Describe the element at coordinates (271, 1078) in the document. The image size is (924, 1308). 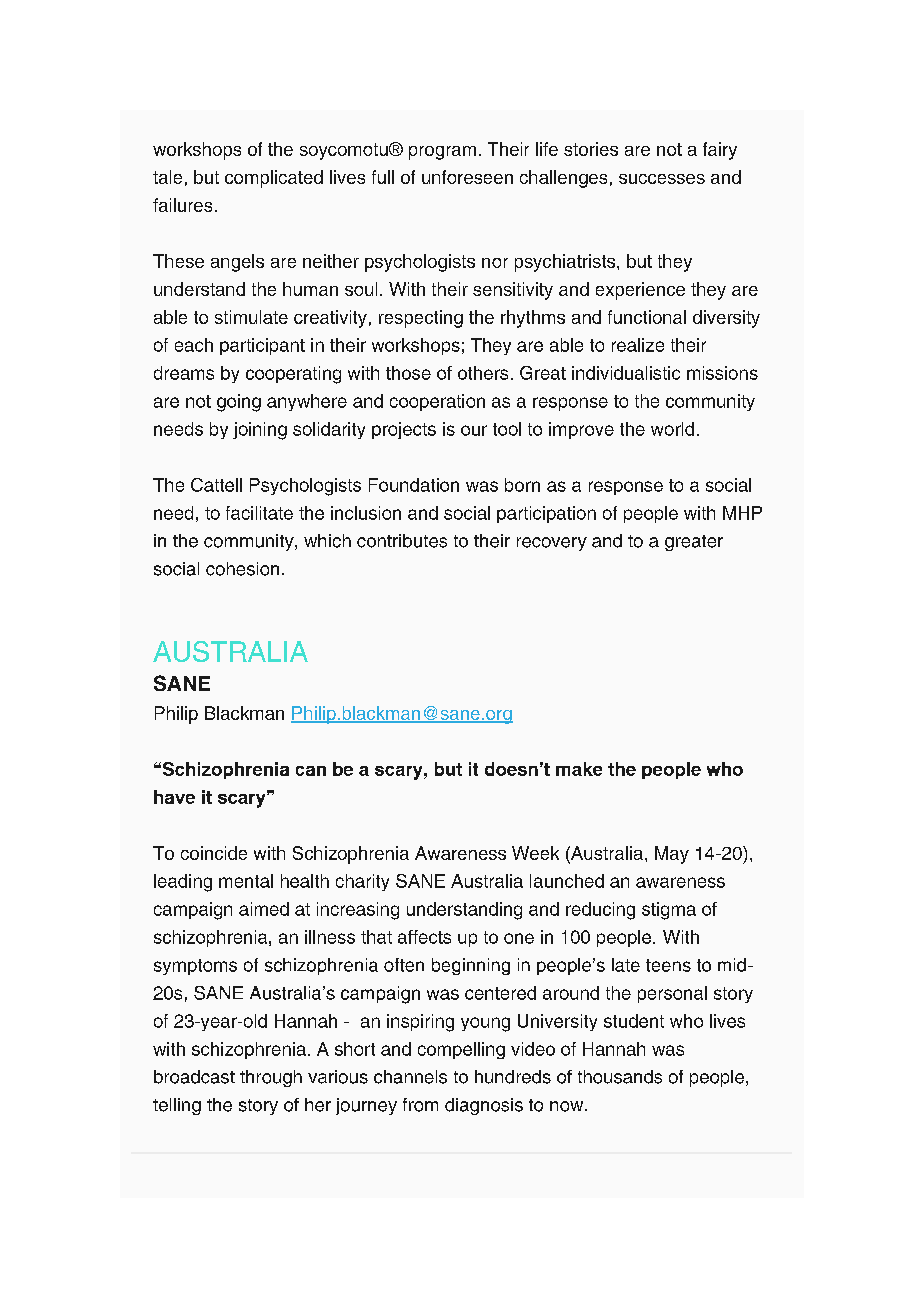
I see `through` at that location.
